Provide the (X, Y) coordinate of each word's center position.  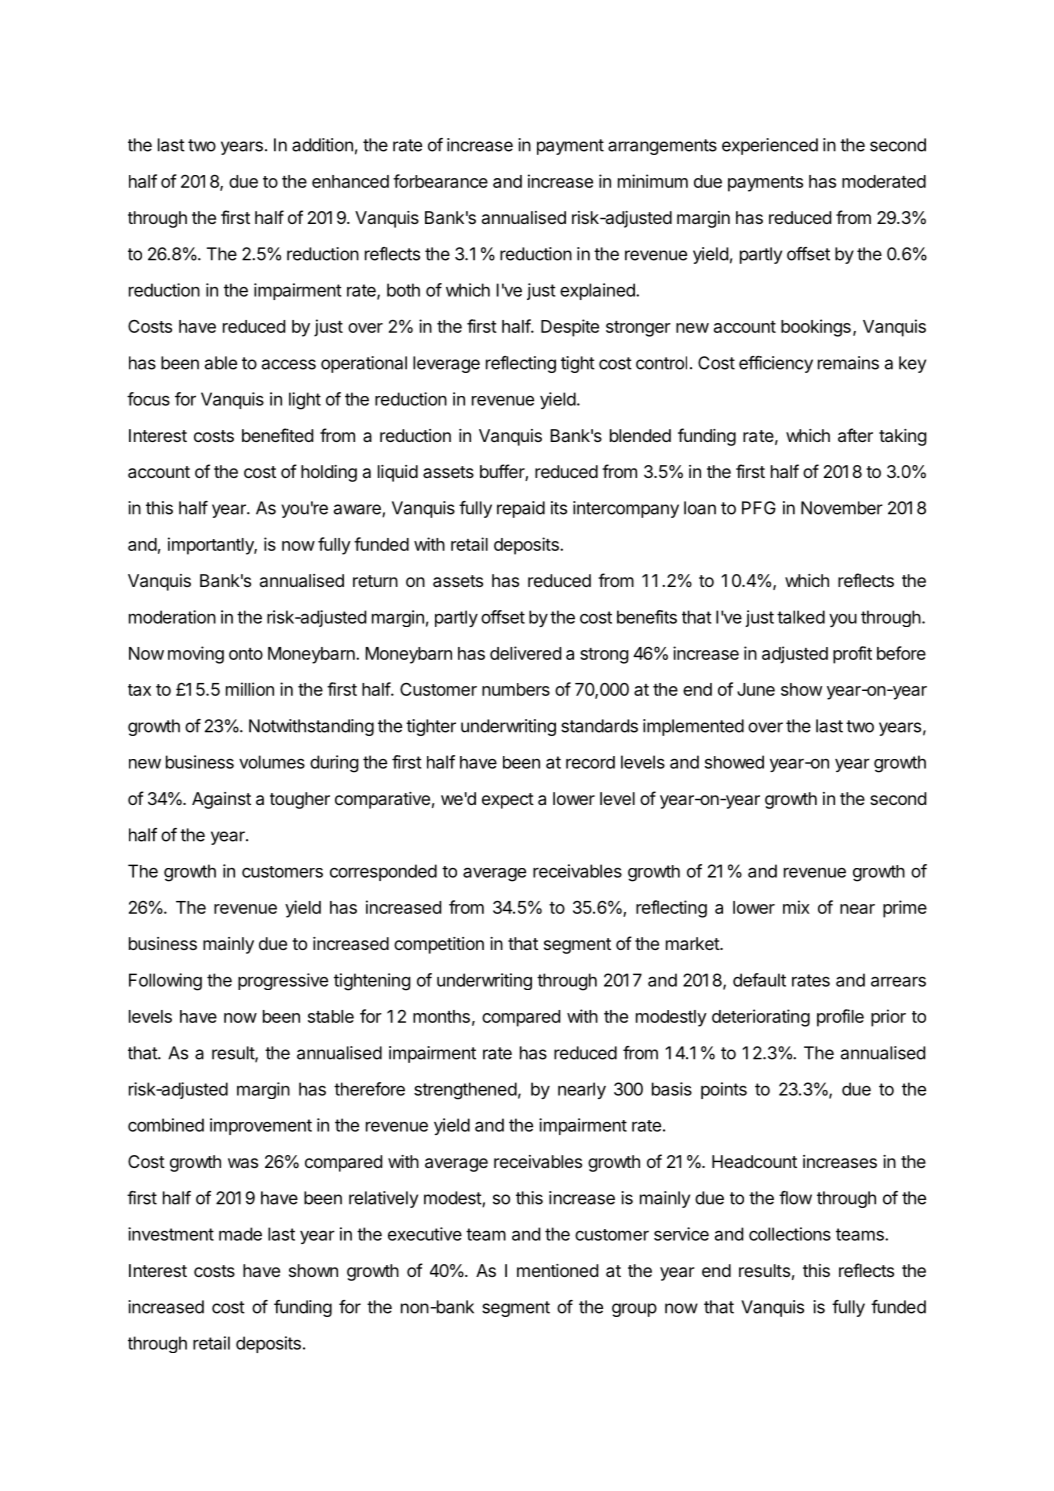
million (250, 689)
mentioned (557, 1270)
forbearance (440, 181)
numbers (516, 689)
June (756, 689)
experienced (770, 146)
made (240, 1234)
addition (322, 145)
